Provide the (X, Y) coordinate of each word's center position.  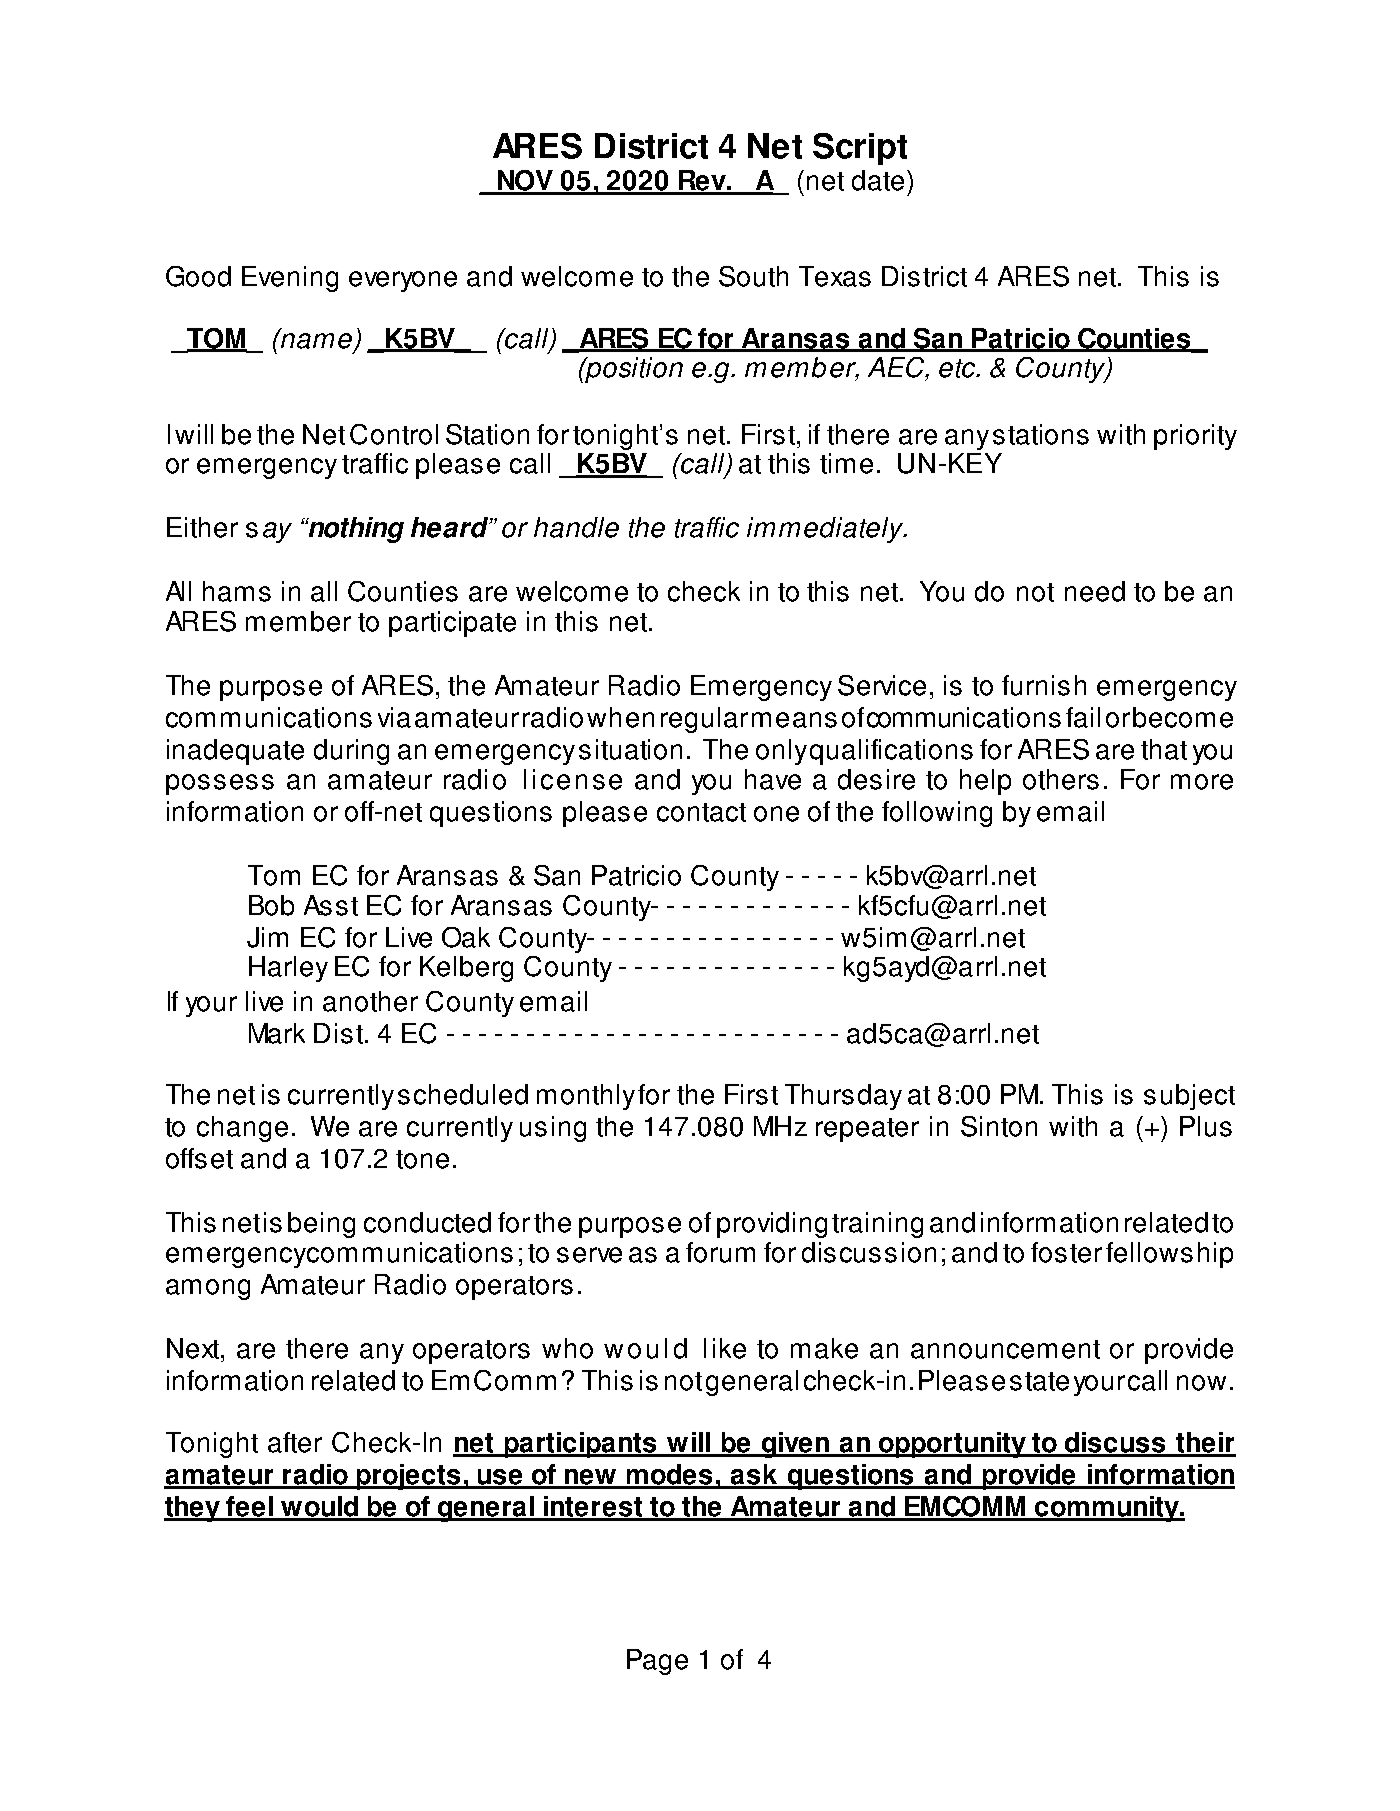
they (193, 1509)
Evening (290, 279)
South (753, 276)
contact (701, 812)
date (878, 180)
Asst (331, 905)
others (1061, 779)
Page (657, 1662)
